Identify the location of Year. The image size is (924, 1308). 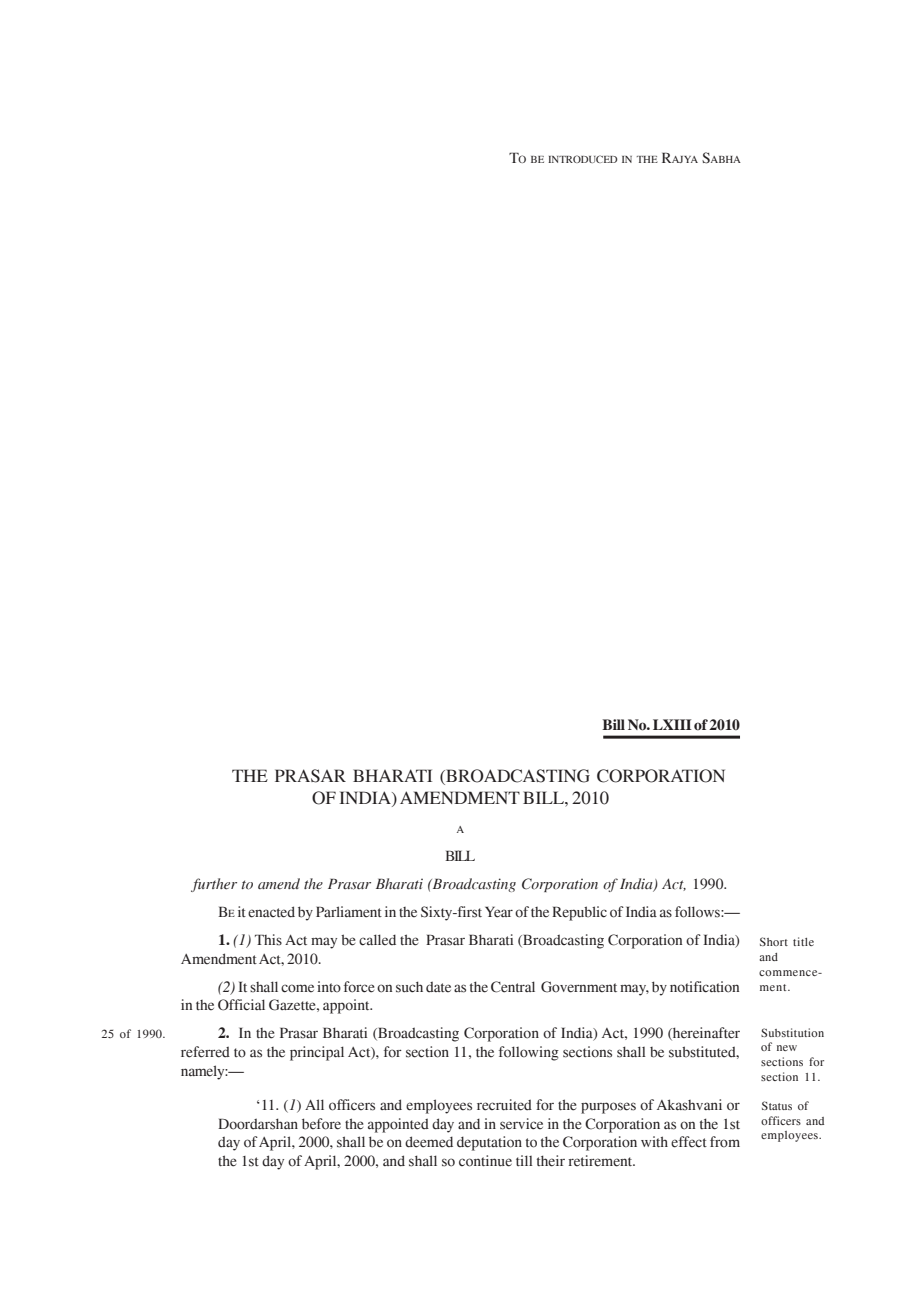
(499, 912).
